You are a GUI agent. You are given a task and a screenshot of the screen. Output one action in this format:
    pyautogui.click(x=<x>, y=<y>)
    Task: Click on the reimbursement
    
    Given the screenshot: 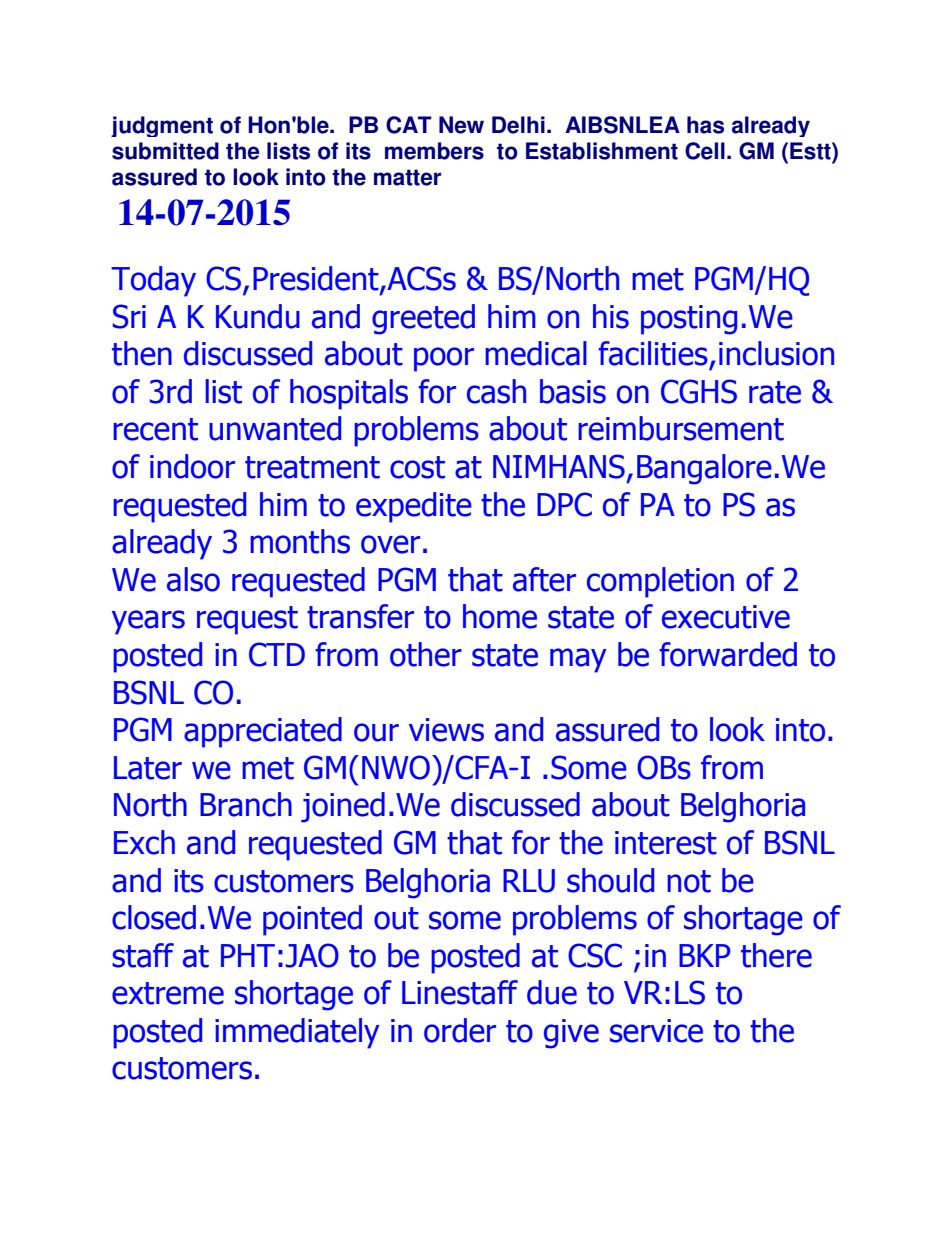 What is the action you would take?
    pyautogui.click(x=681, y=428)
